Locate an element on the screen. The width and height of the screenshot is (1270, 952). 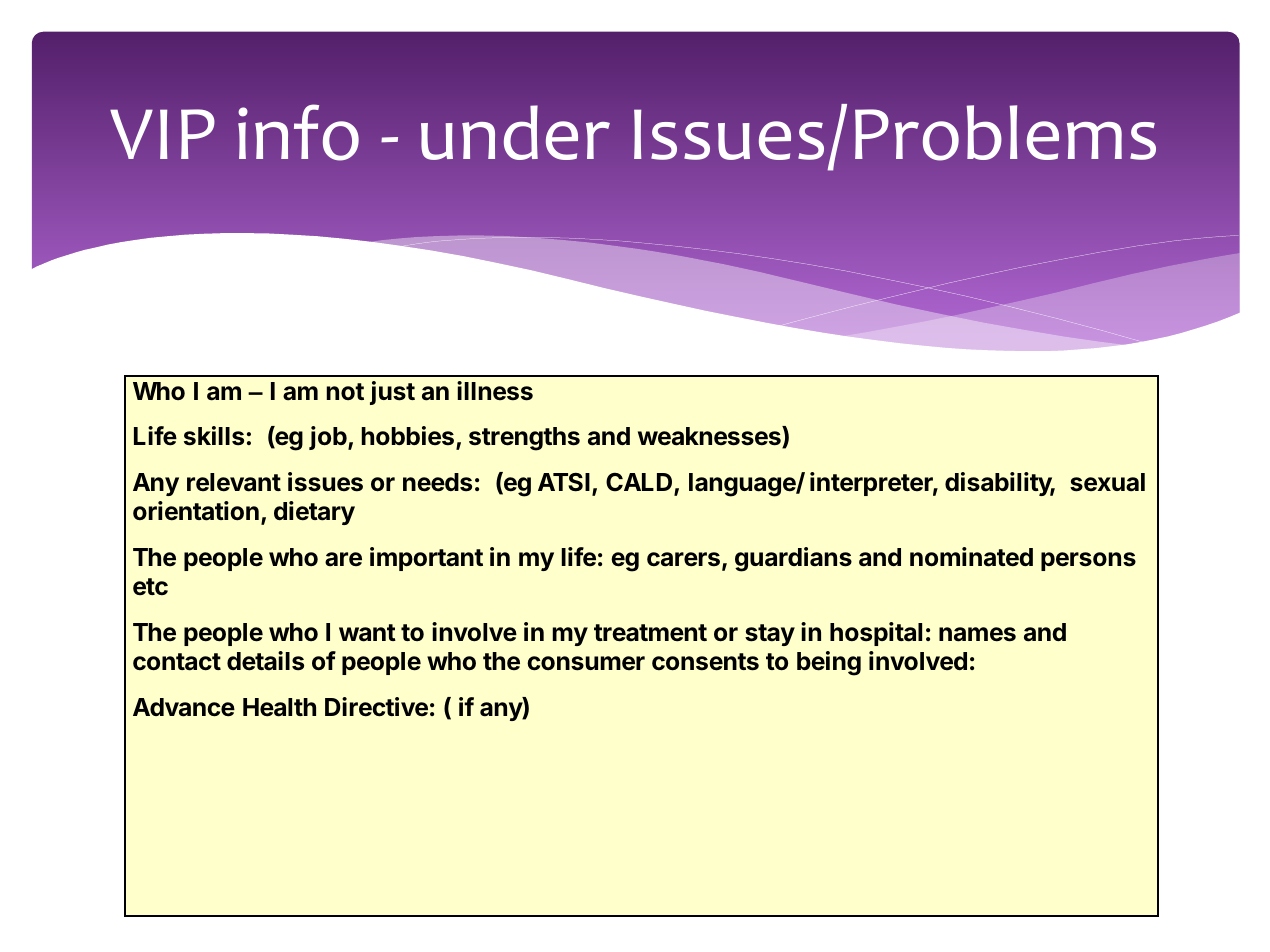
consumer is located at coordinates (586, 663).
